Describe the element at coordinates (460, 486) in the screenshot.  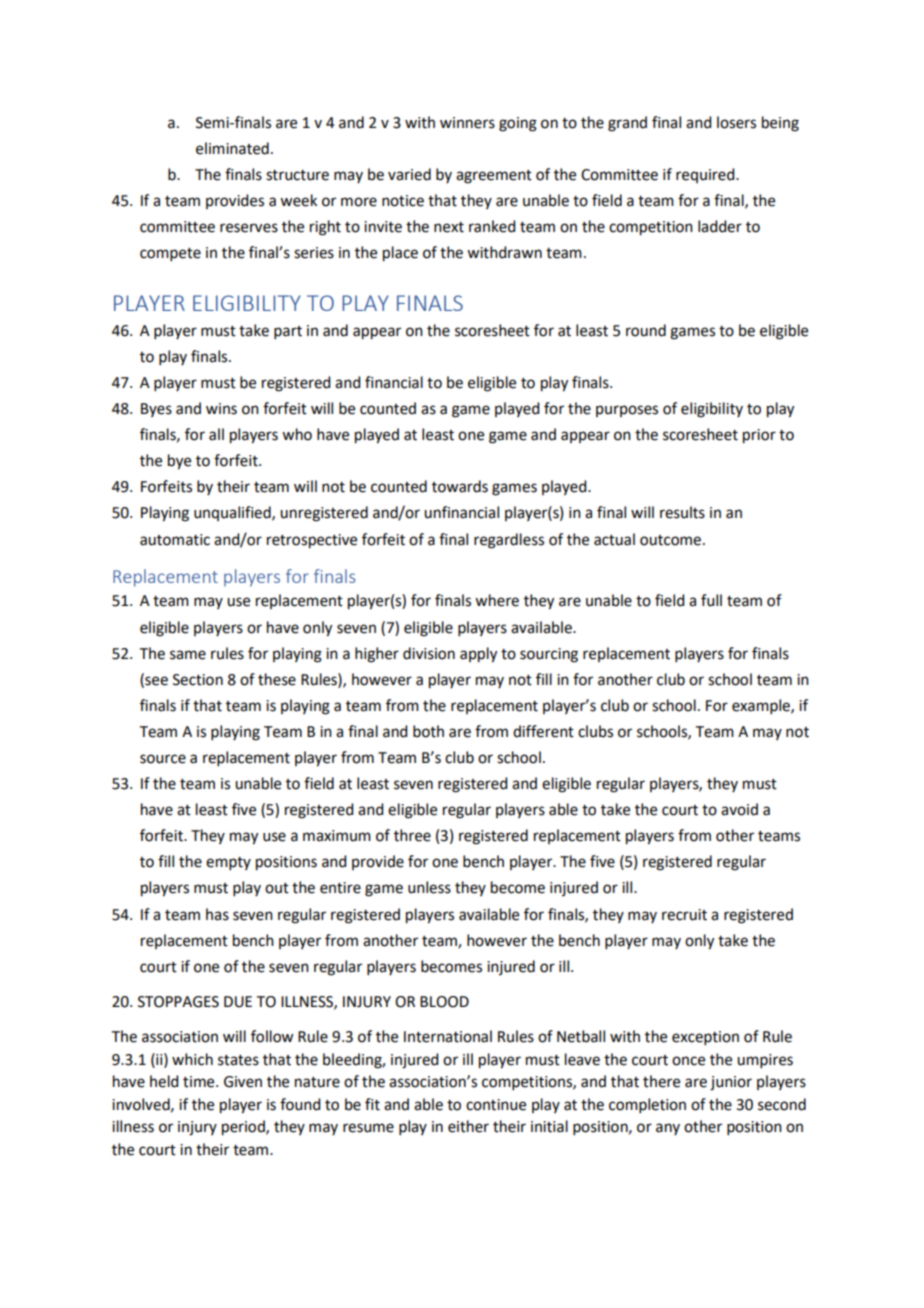
I see `towards` at that location.
